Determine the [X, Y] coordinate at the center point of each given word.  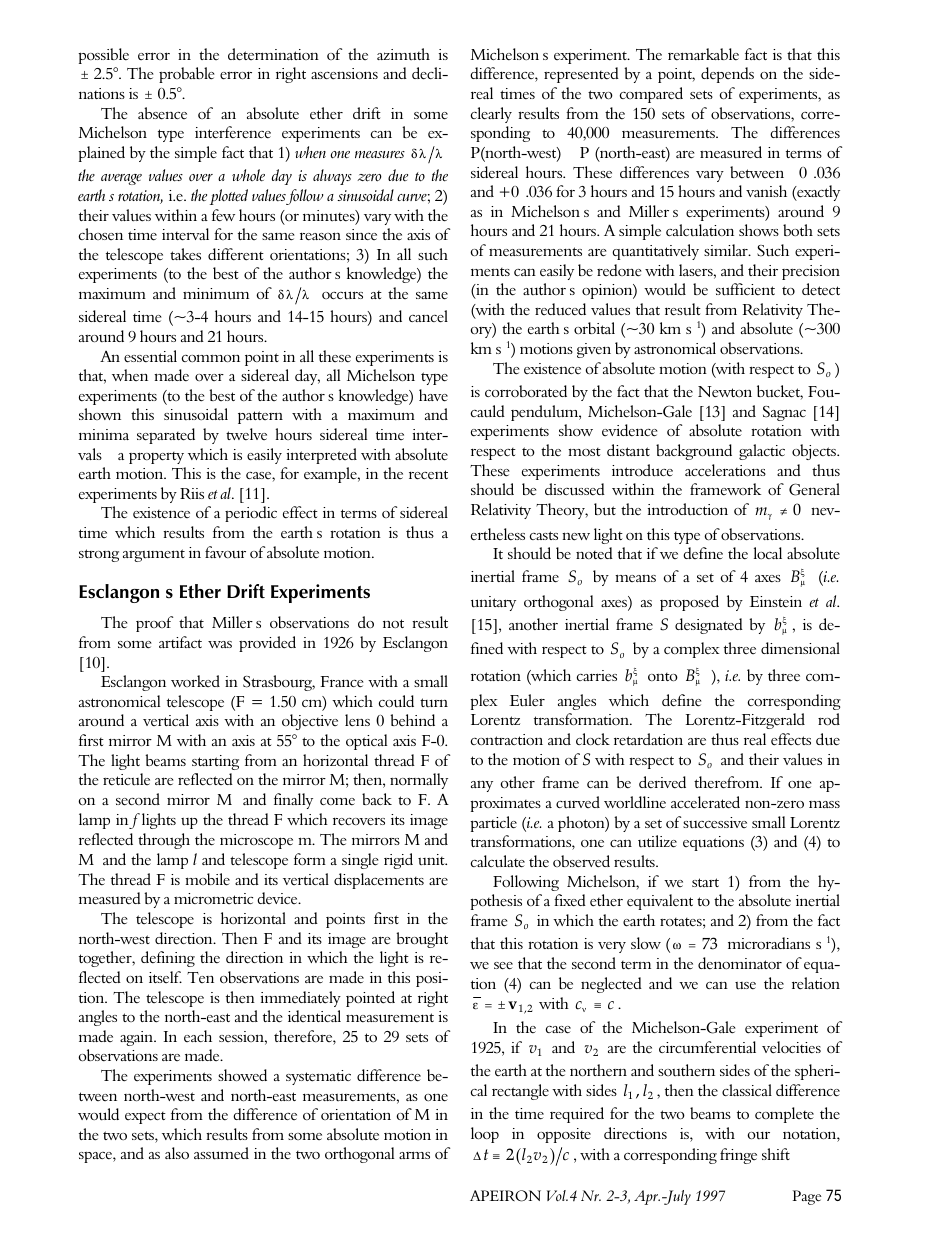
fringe [738, 1156]
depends [727, 75]
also [177, 1153]
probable [187, 75]
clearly [491, 115]
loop [485, 1135]
